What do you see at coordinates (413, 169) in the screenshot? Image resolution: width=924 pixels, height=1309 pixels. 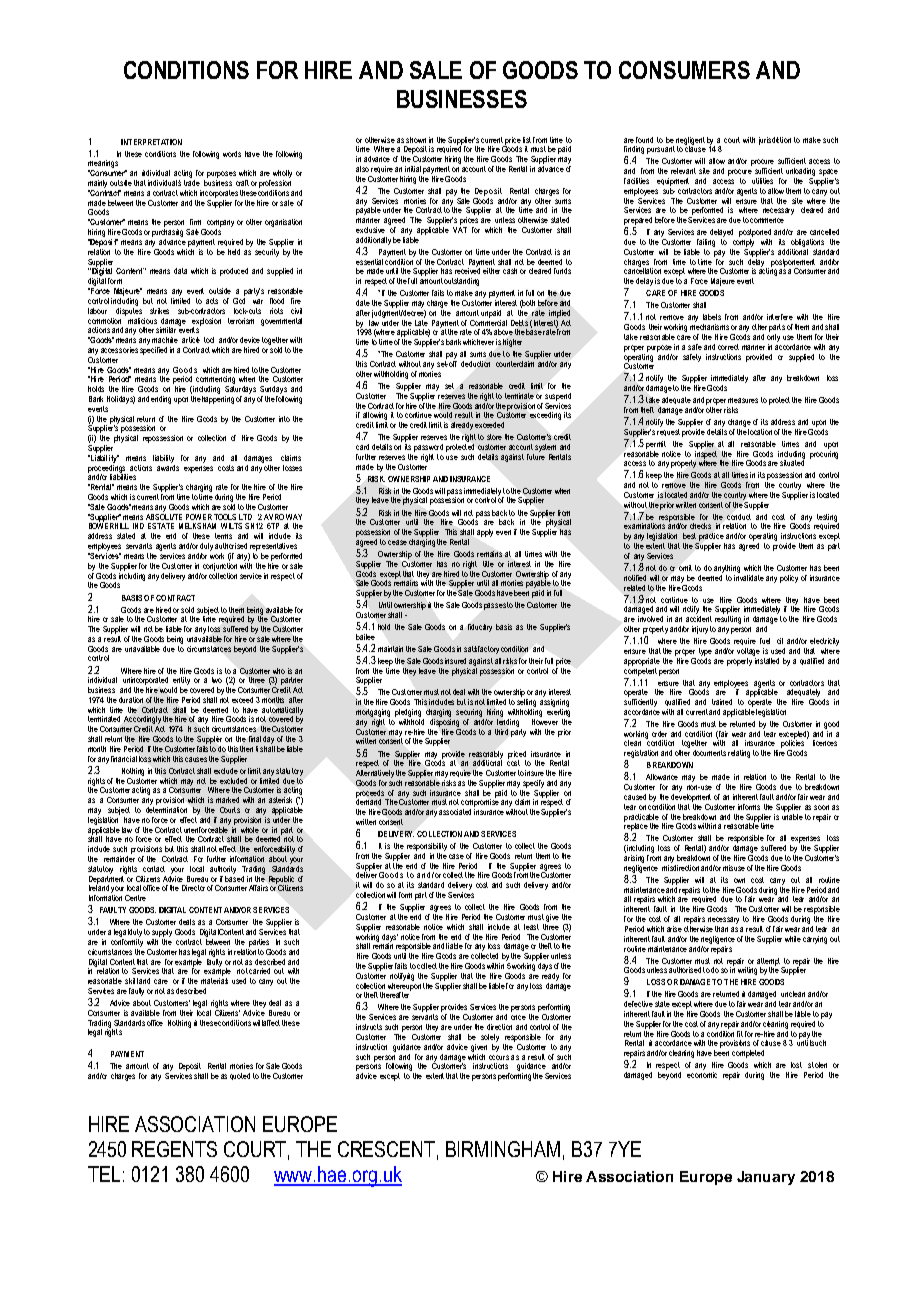 I see `initial` at bounding box center [413, 169].
